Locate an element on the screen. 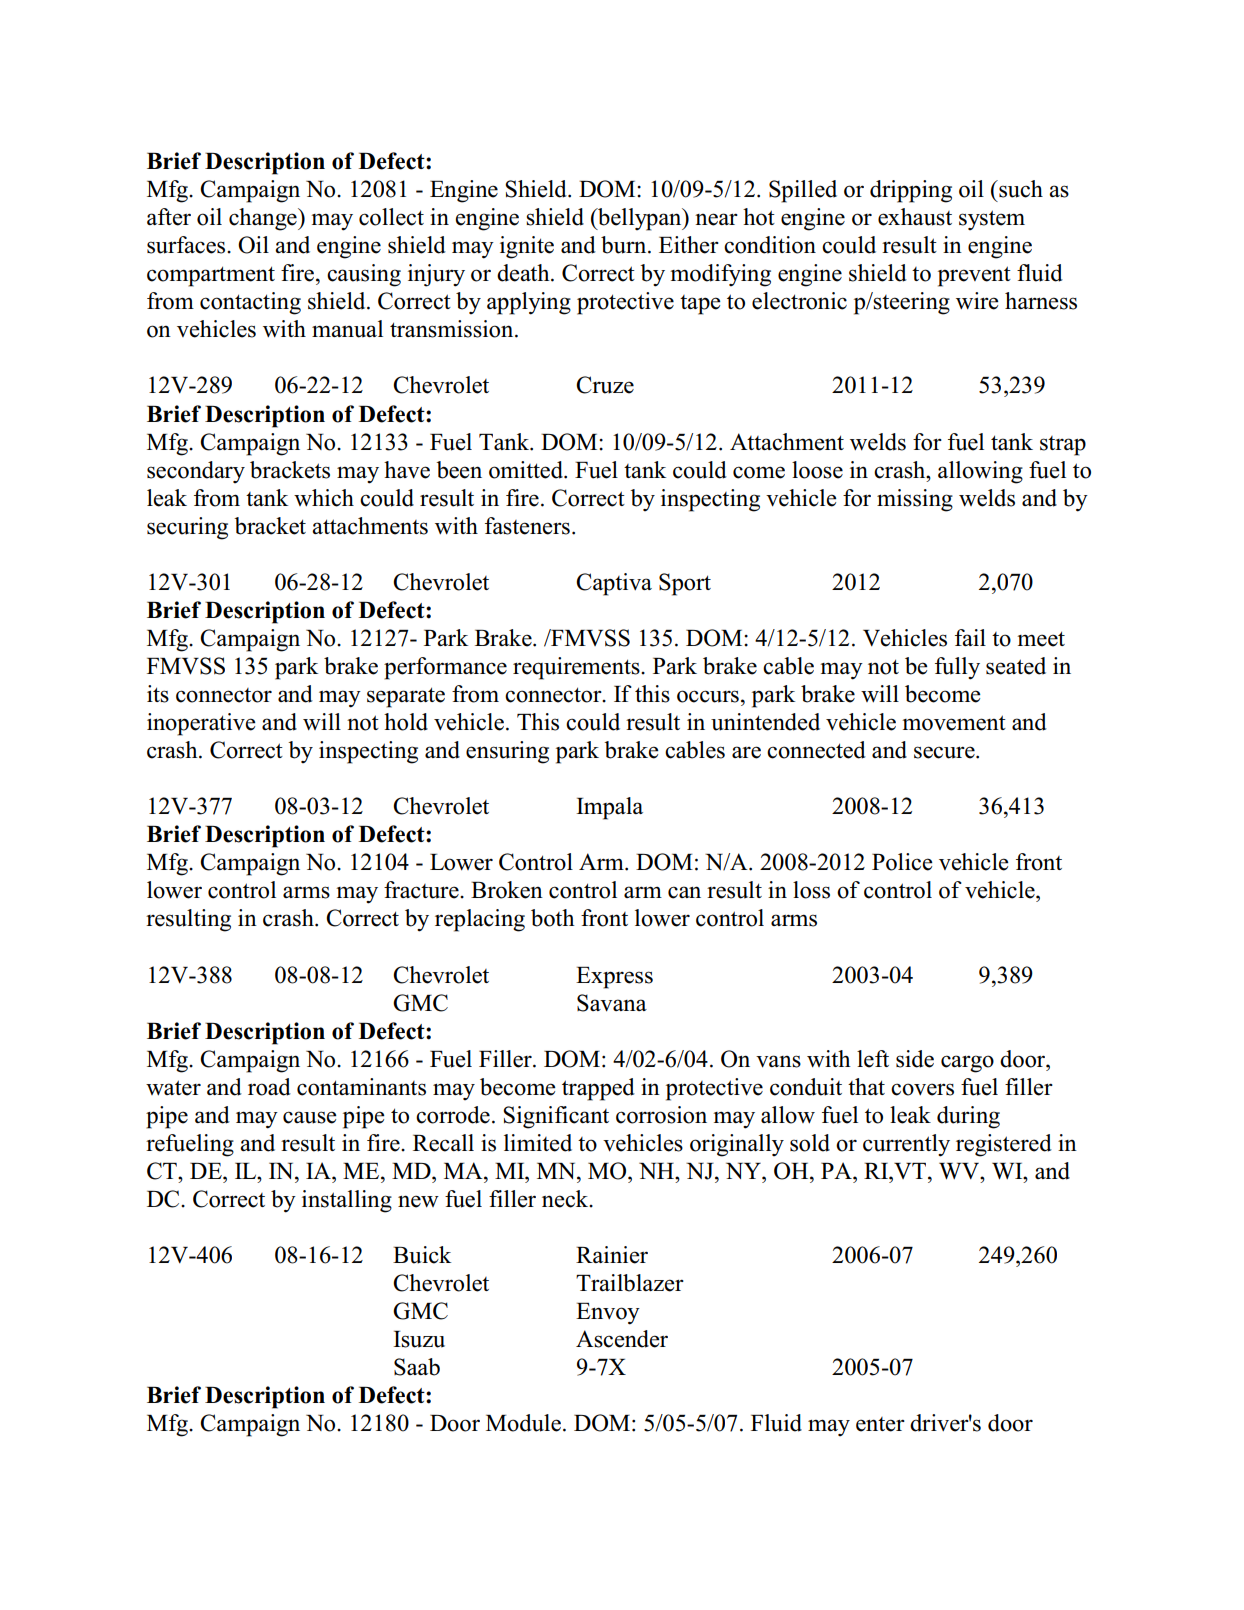 The width and height of the screenshot is (1244, 1610). burn is located at coordinates (625, 245).
